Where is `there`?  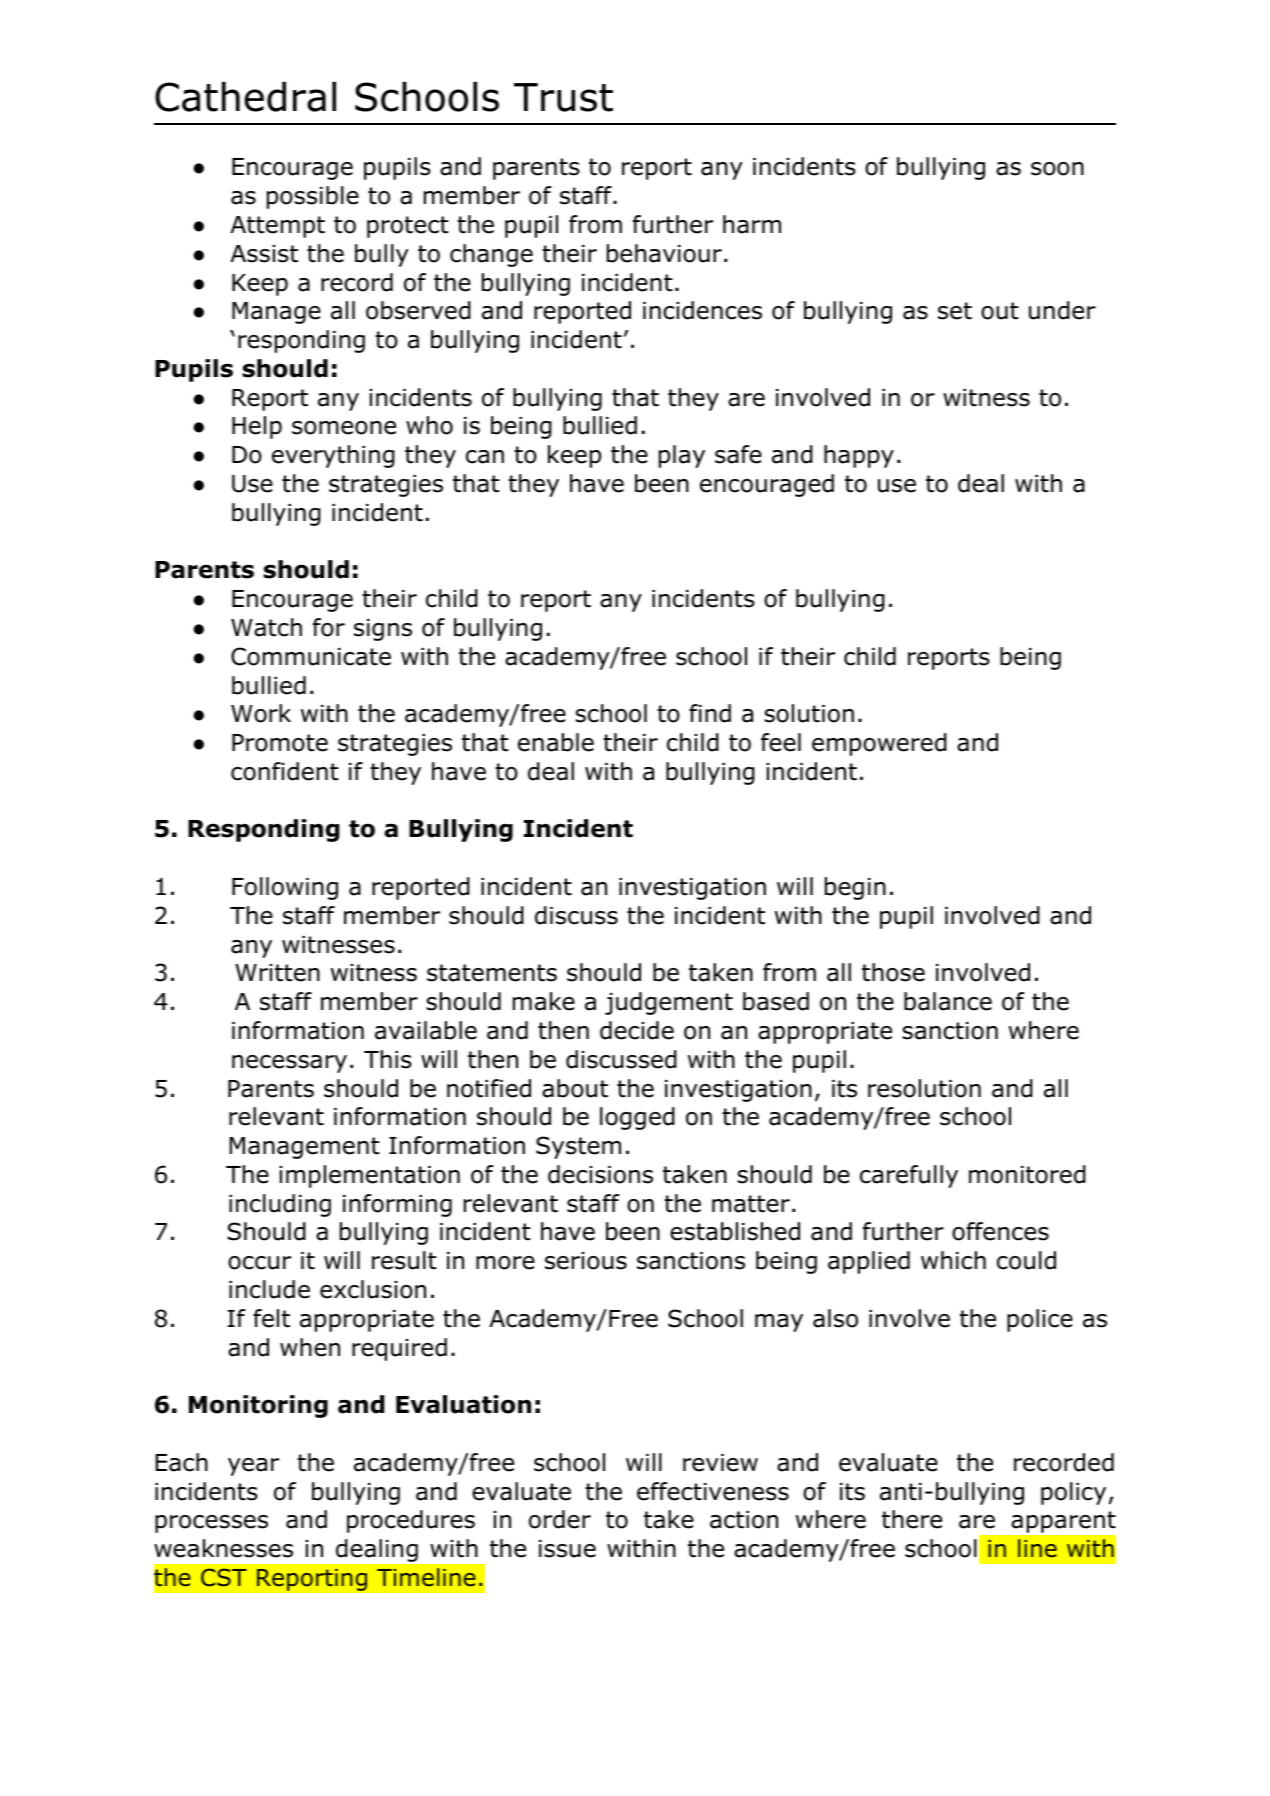 there is located at coordinates (912, 1519).
